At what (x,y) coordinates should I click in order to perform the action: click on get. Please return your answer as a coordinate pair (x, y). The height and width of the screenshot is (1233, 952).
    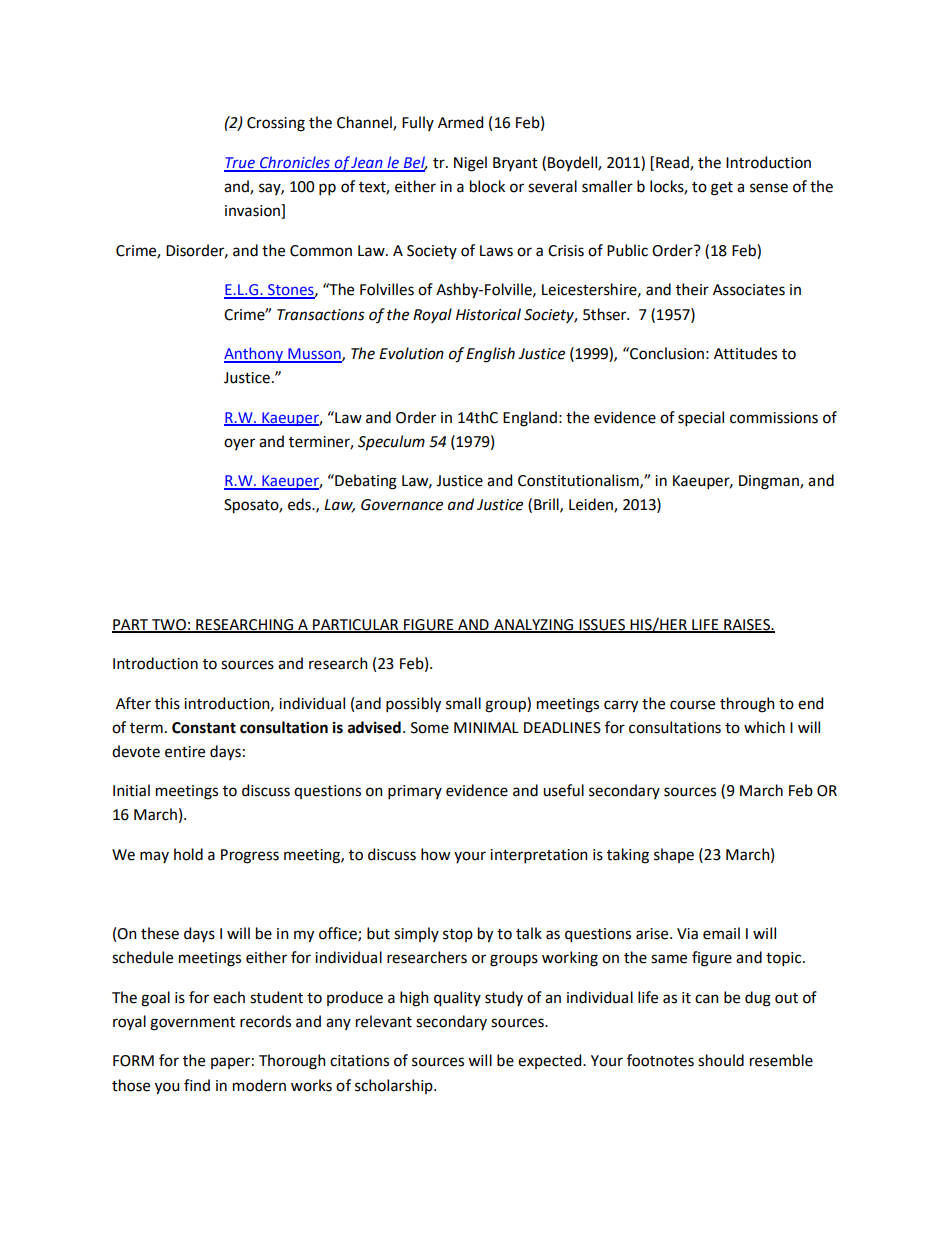
    Looking at the image, I should click on (722, 189).
